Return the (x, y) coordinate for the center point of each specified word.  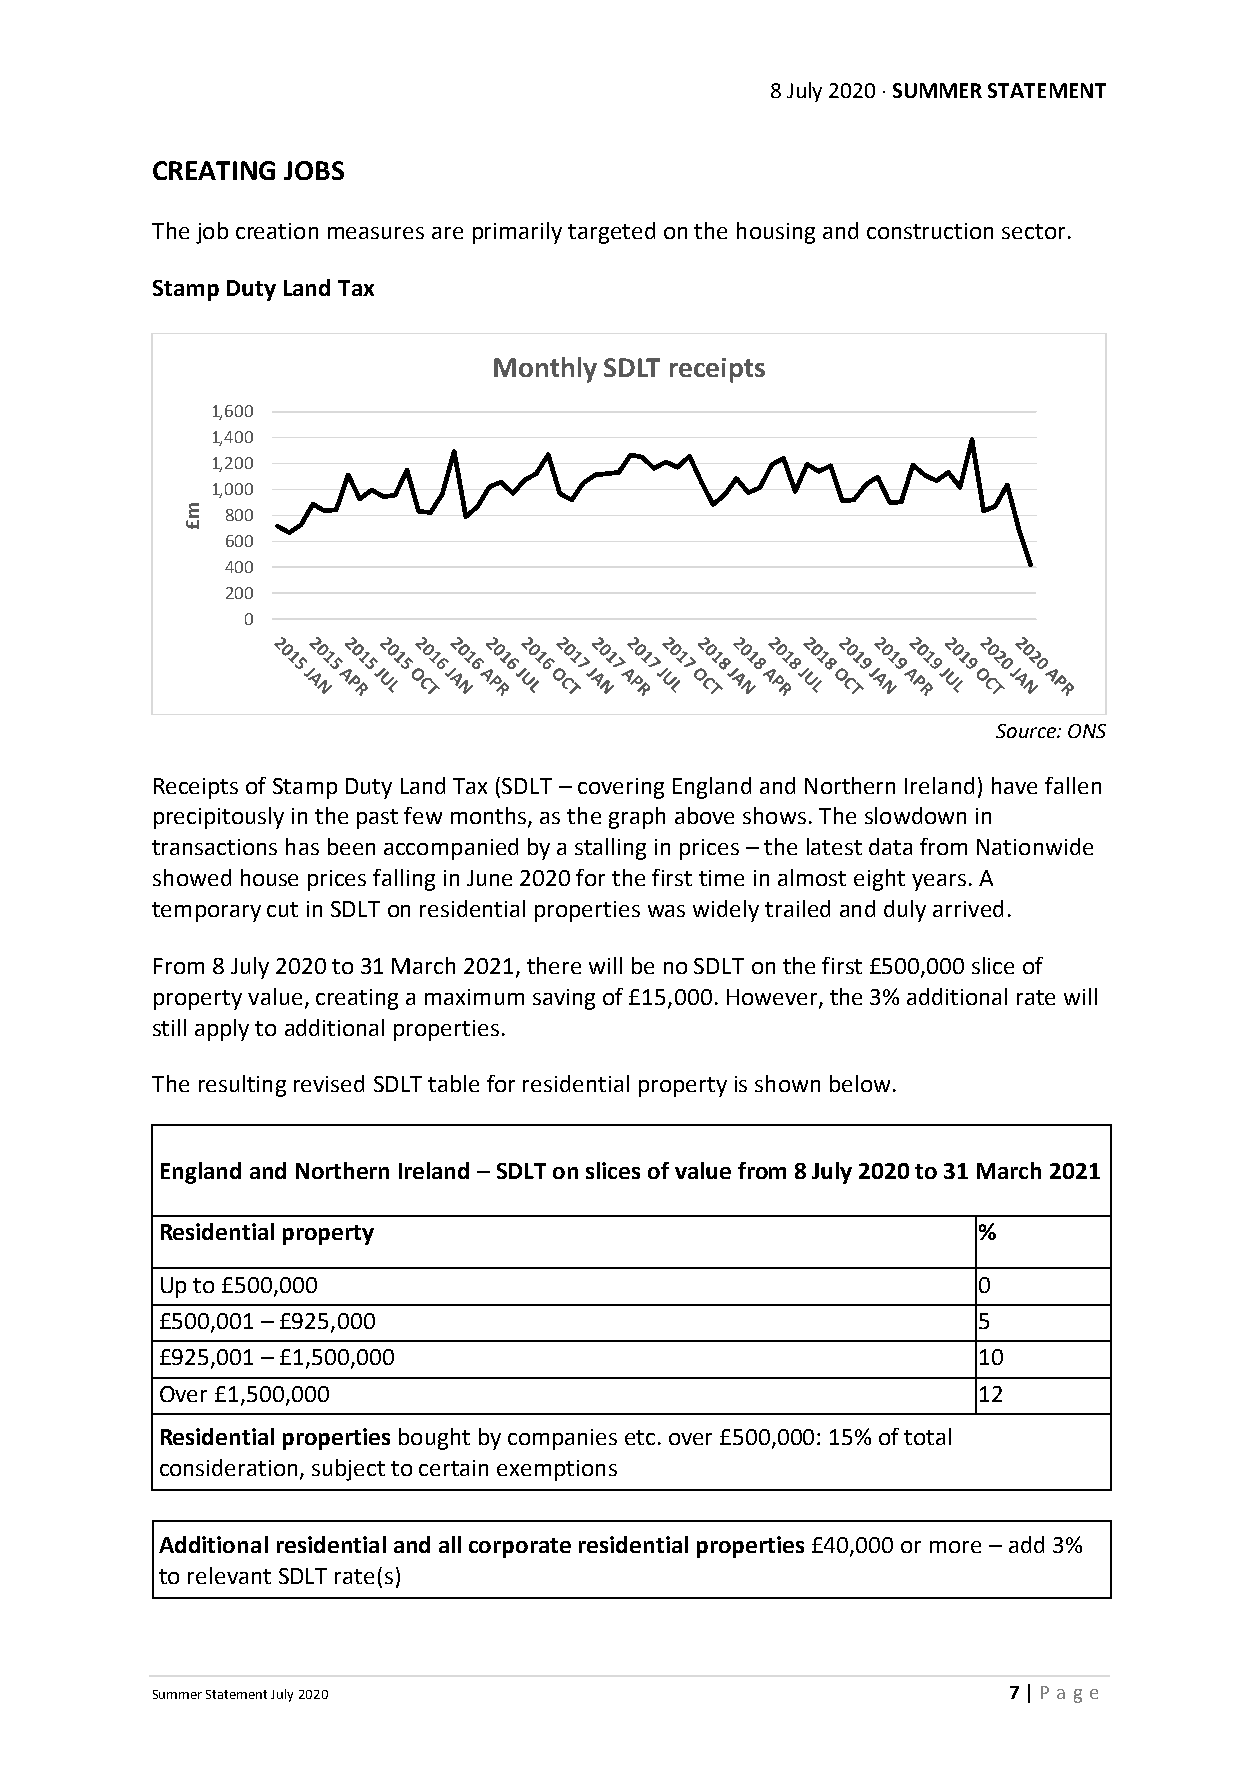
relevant (229, 1575)
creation (277, 231)
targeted (611, 233)
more (955, 1547)
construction (930, 231)
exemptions (557, 1470)
